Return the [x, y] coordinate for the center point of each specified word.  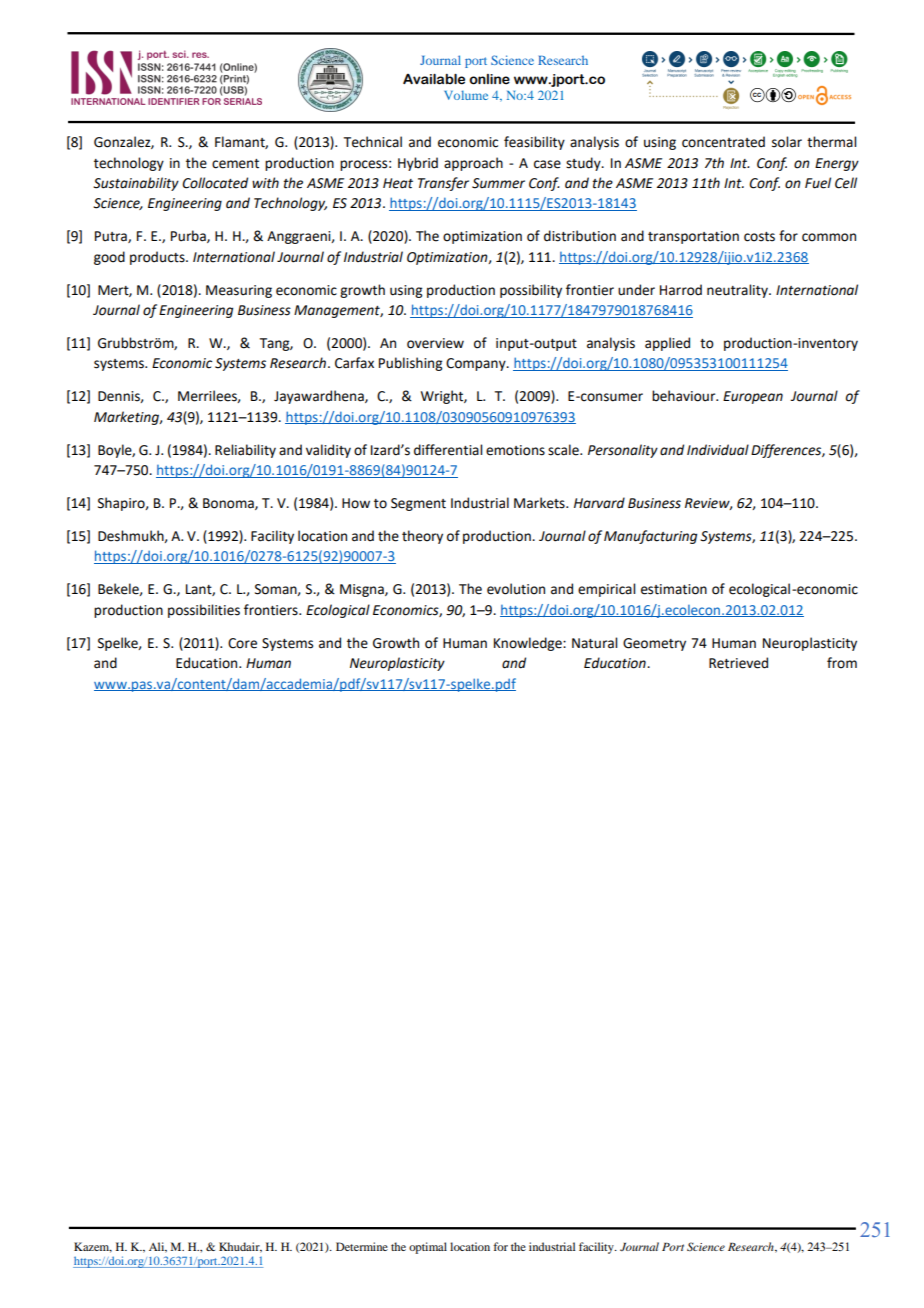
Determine [362, 1246]
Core [242, 643]
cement [235, 164]
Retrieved [738, 663]
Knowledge [529, 644]
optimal [428, 1248]
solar [787, 142]
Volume [466, 95]
